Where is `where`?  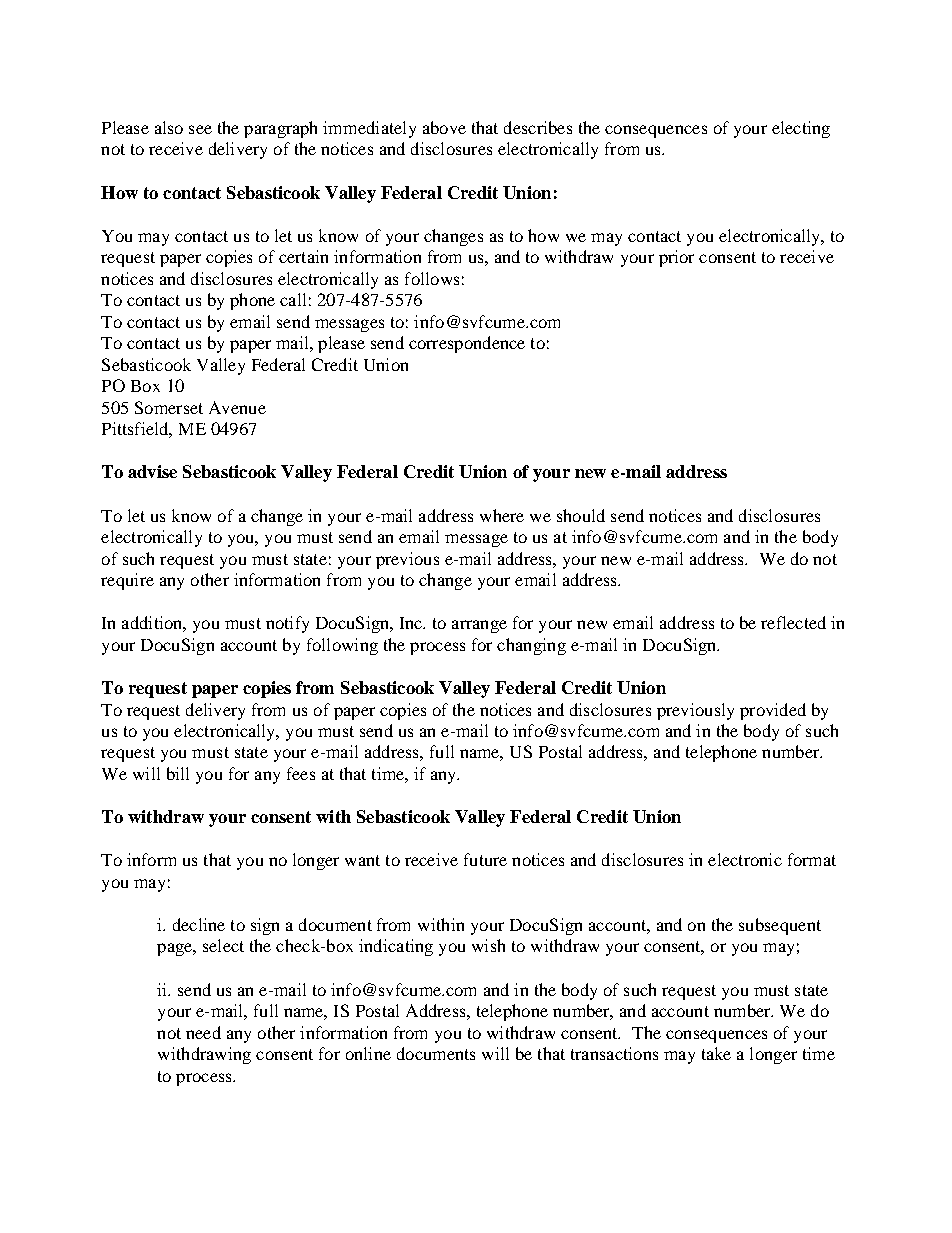 where is located at coordinates (502, 515).
